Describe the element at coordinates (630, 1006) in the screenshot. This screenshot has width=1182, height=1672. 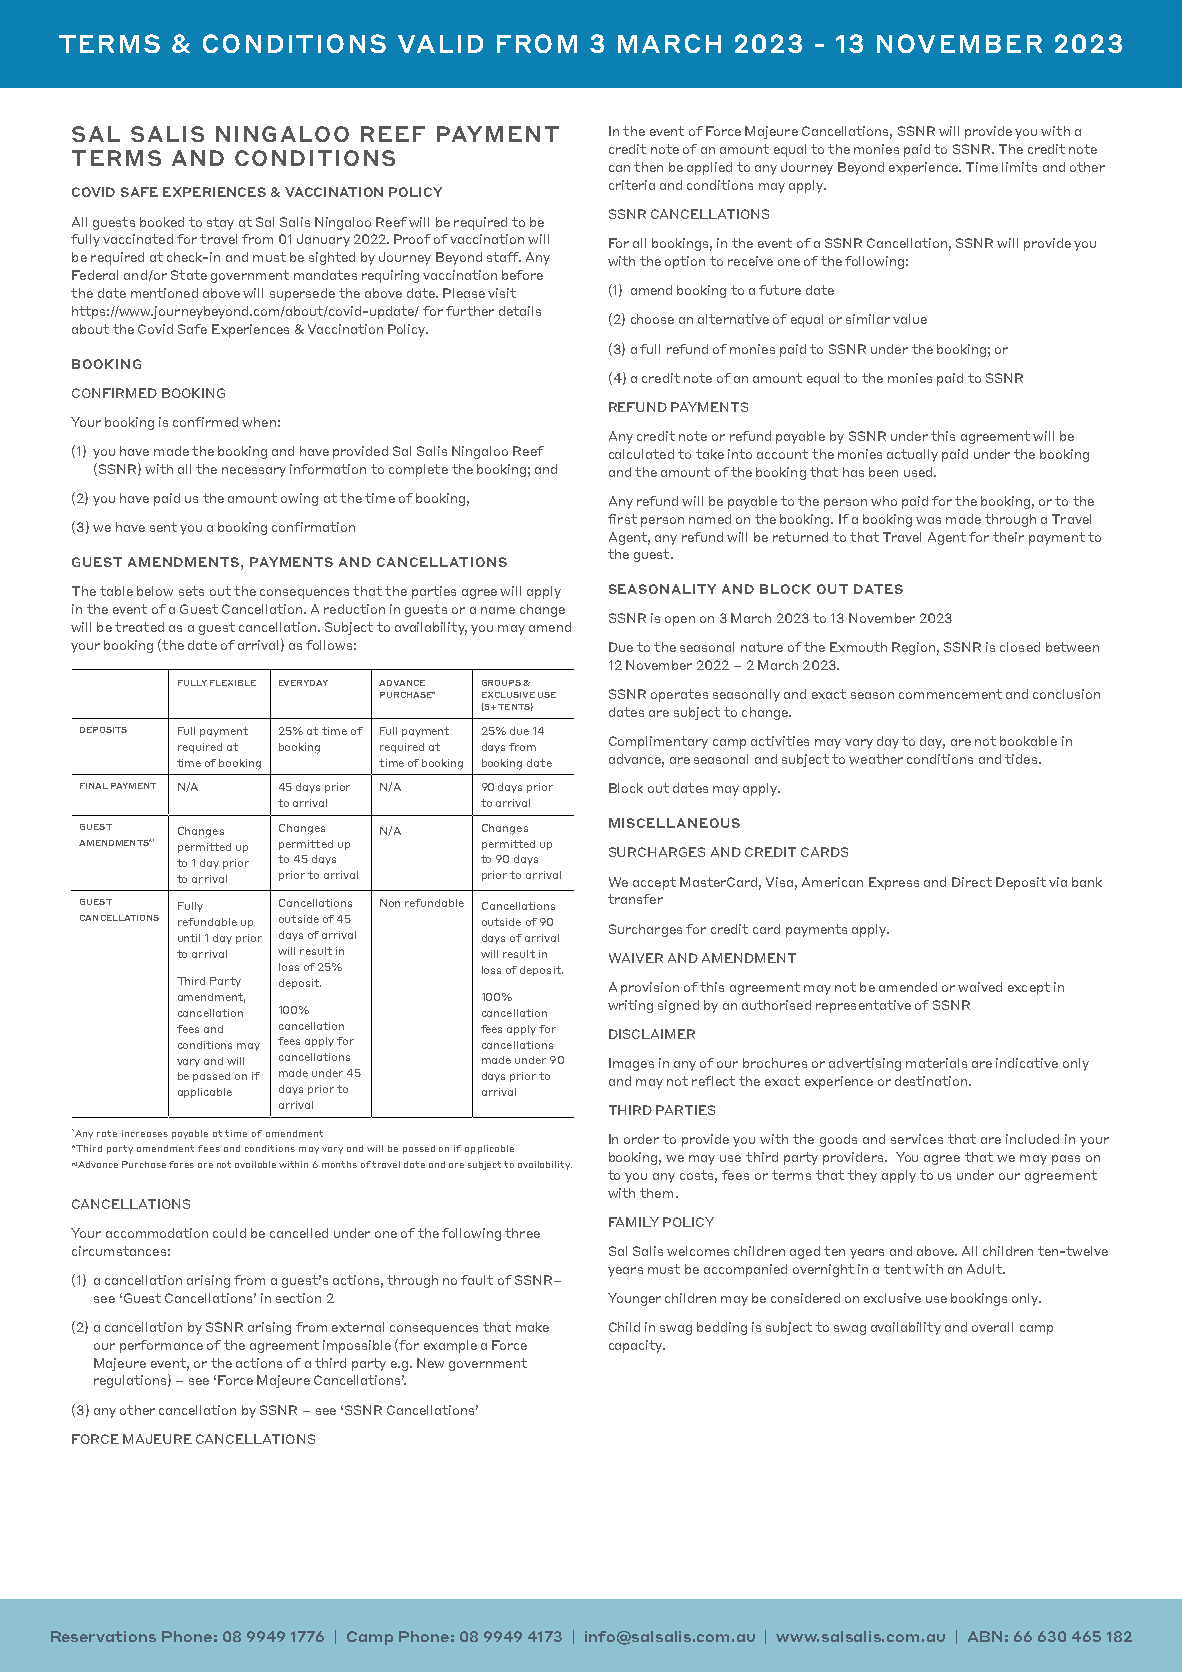
I see `writing` at that location.
